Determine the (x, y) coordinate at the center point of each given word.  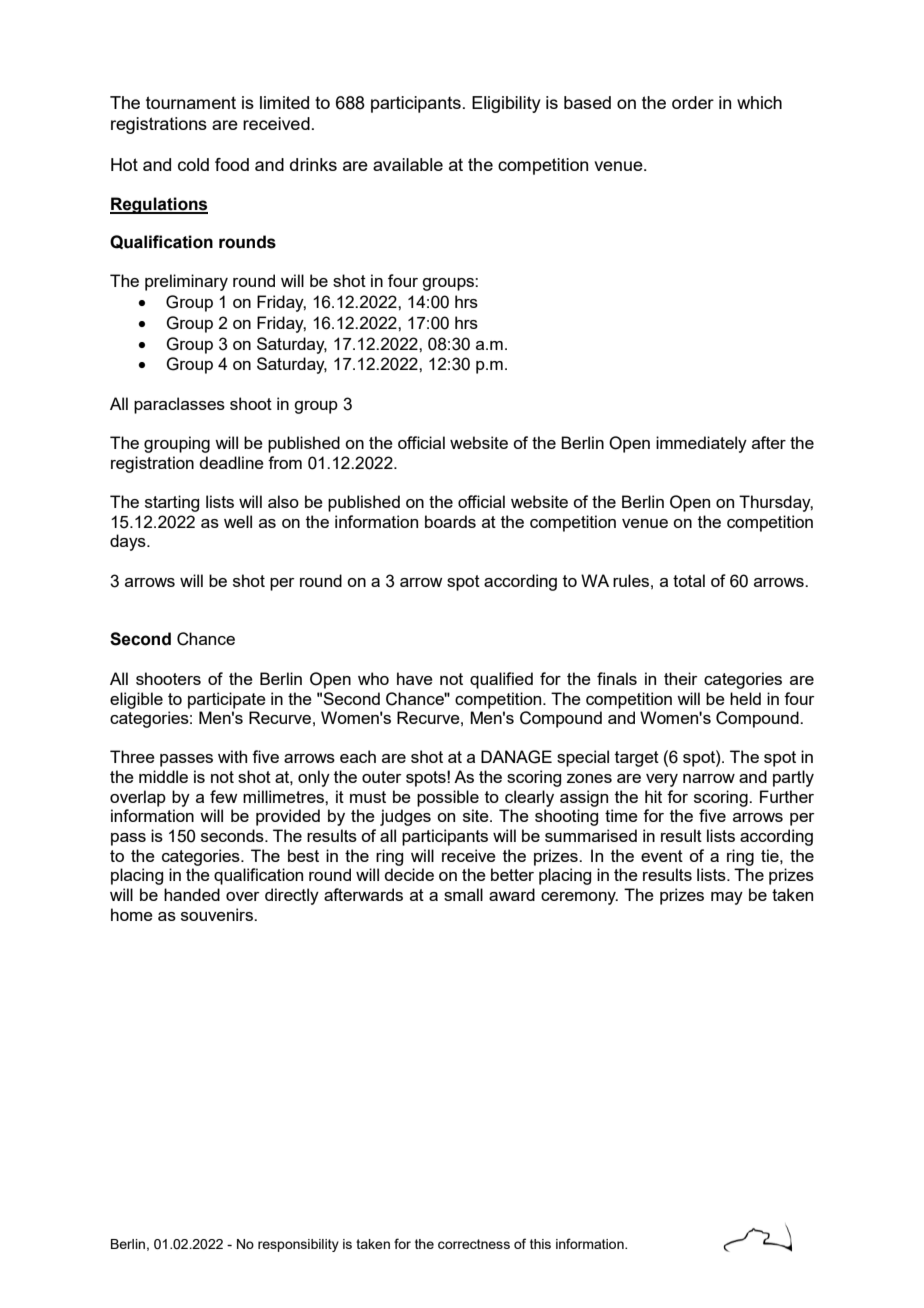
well (238, 521)
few (224, 796)
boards (450, 521)
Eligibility (506, 104)
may (727, 898)
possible (448, 798)
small (463, 894)
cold (193, 164)
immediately (701, 444)
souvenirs (218, 914)
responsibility (298, 1245)
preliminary (186, 282)
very (662, 780)
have (415, 678)
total (689, 580)
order (693, 102)
